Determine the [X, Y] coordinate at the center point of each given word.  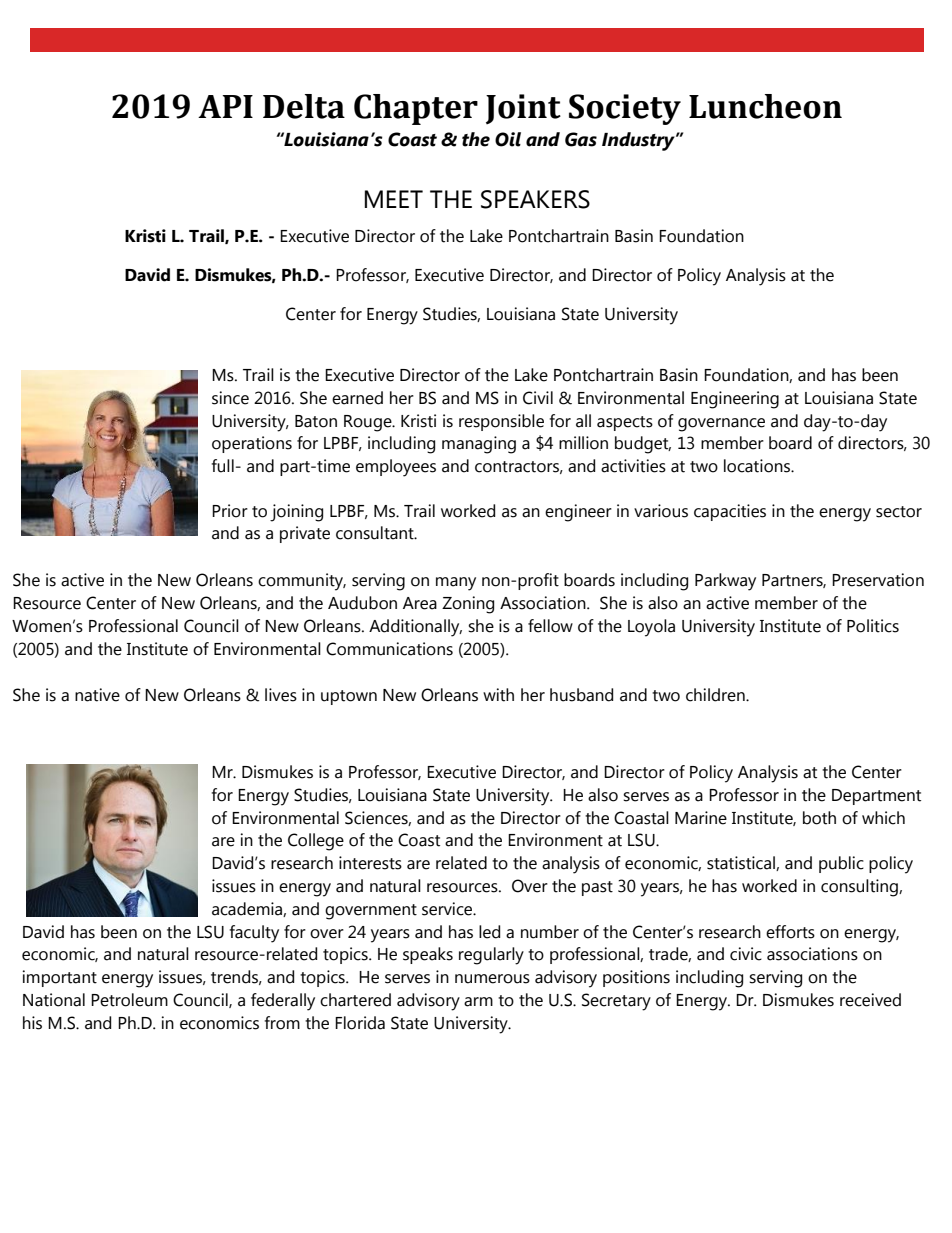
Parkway [725, 582]
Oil [508, 139]
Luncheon [765, 106]
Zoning [468, 605]
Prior [230, 511]
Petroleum [129, 1000]
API [225, 106]
